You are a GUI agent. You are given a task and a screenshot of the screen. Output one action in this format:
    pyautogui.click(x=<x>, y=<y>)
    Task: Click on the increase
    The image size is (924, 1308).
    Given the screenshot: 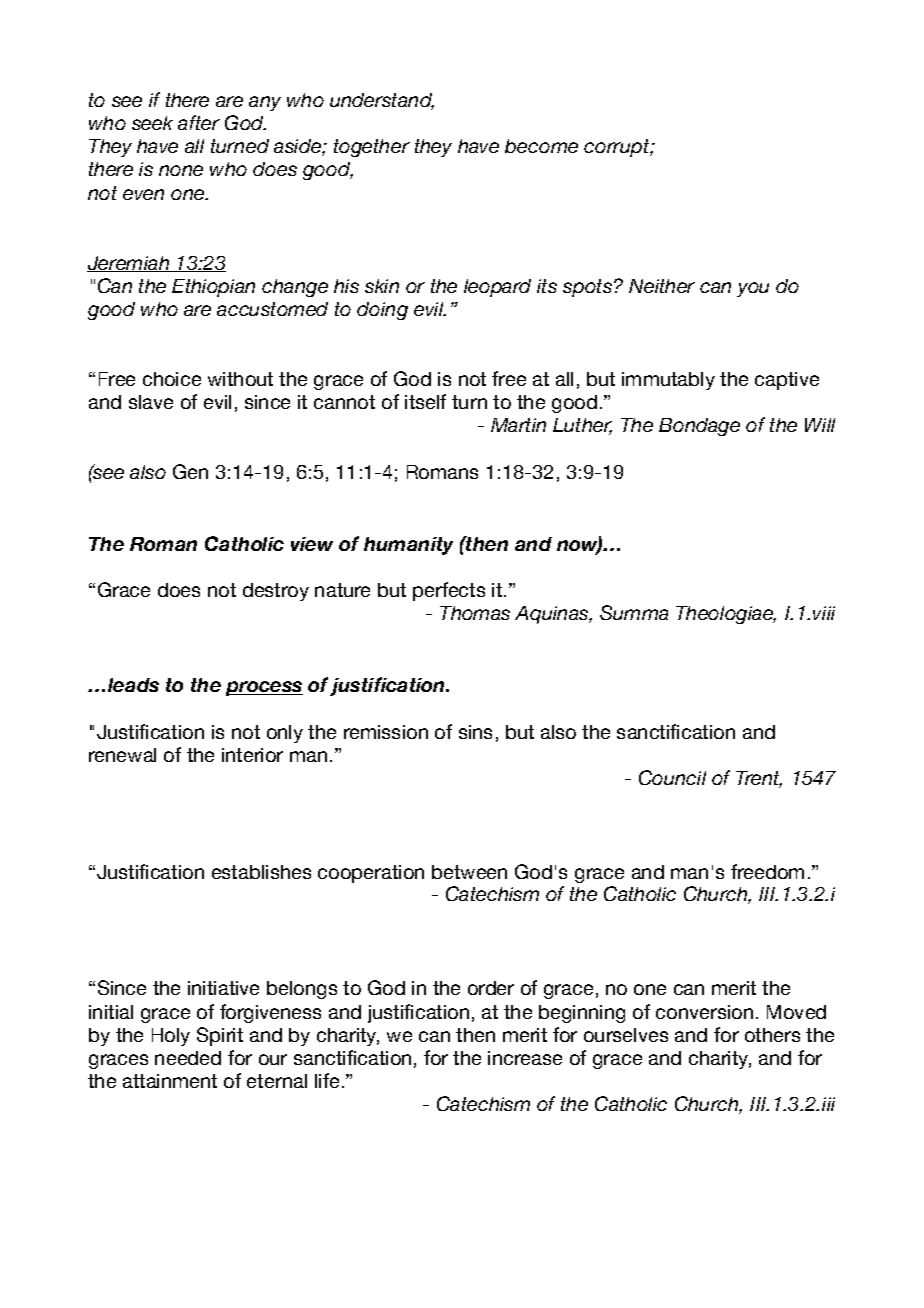 What is the action you would take?
    pyautogui.click(x=525, y=1058)
